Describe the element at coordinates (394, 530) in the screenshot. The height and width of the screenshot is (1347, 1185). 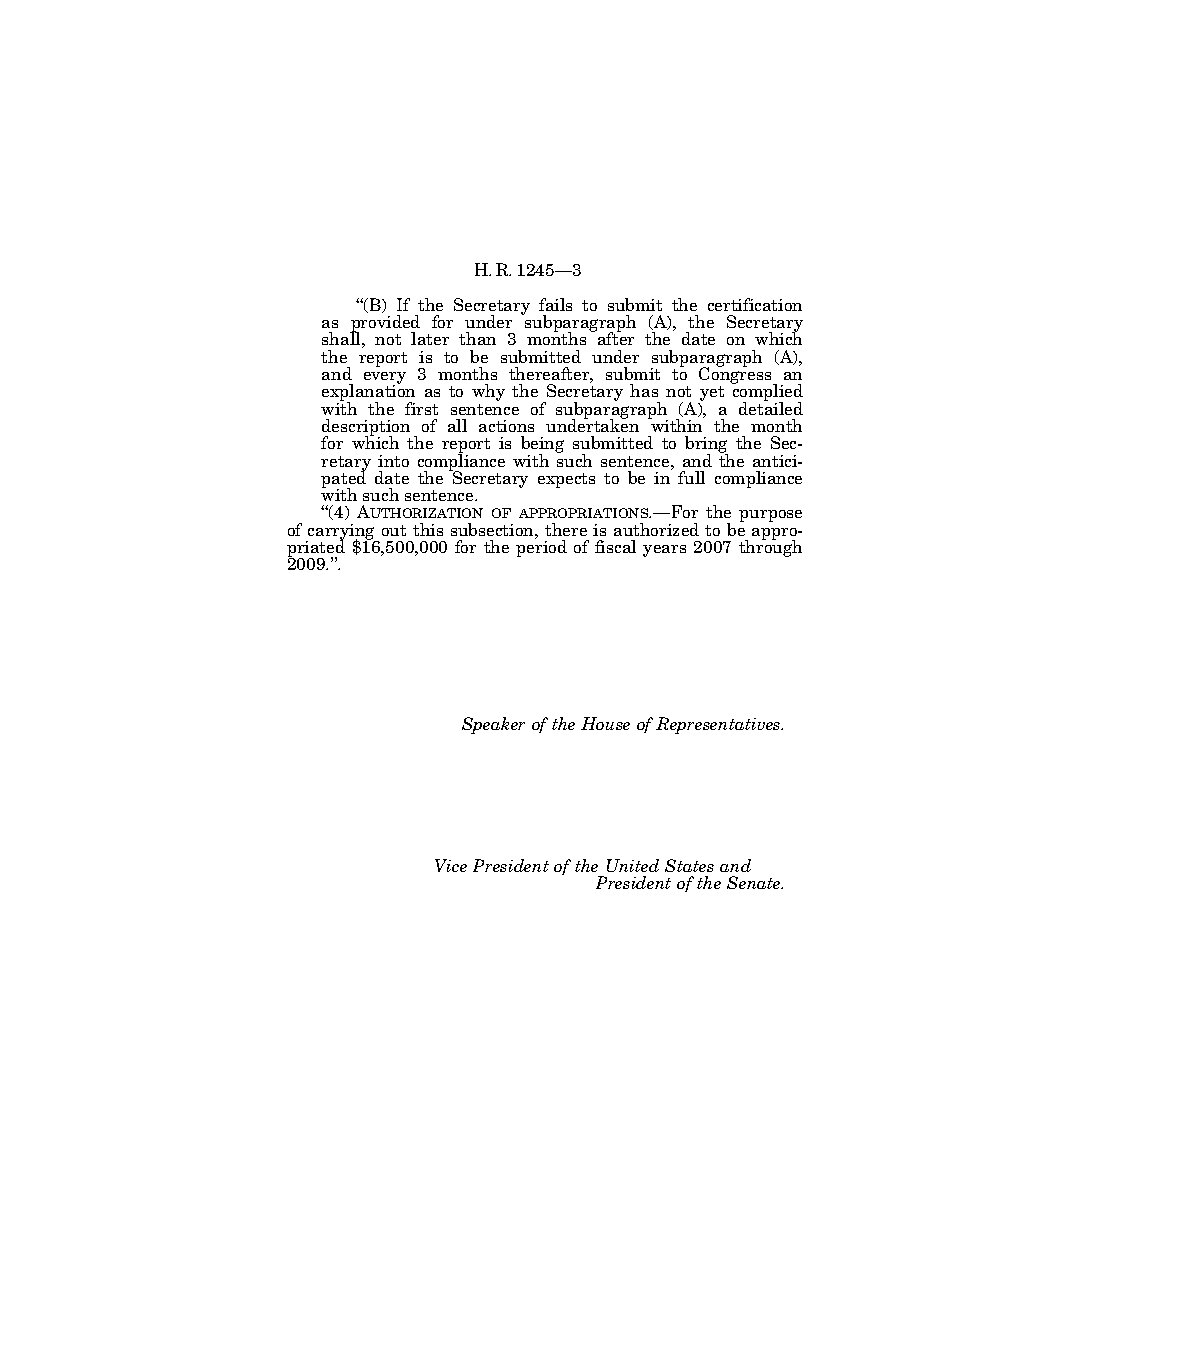
I see `out` at that location.
